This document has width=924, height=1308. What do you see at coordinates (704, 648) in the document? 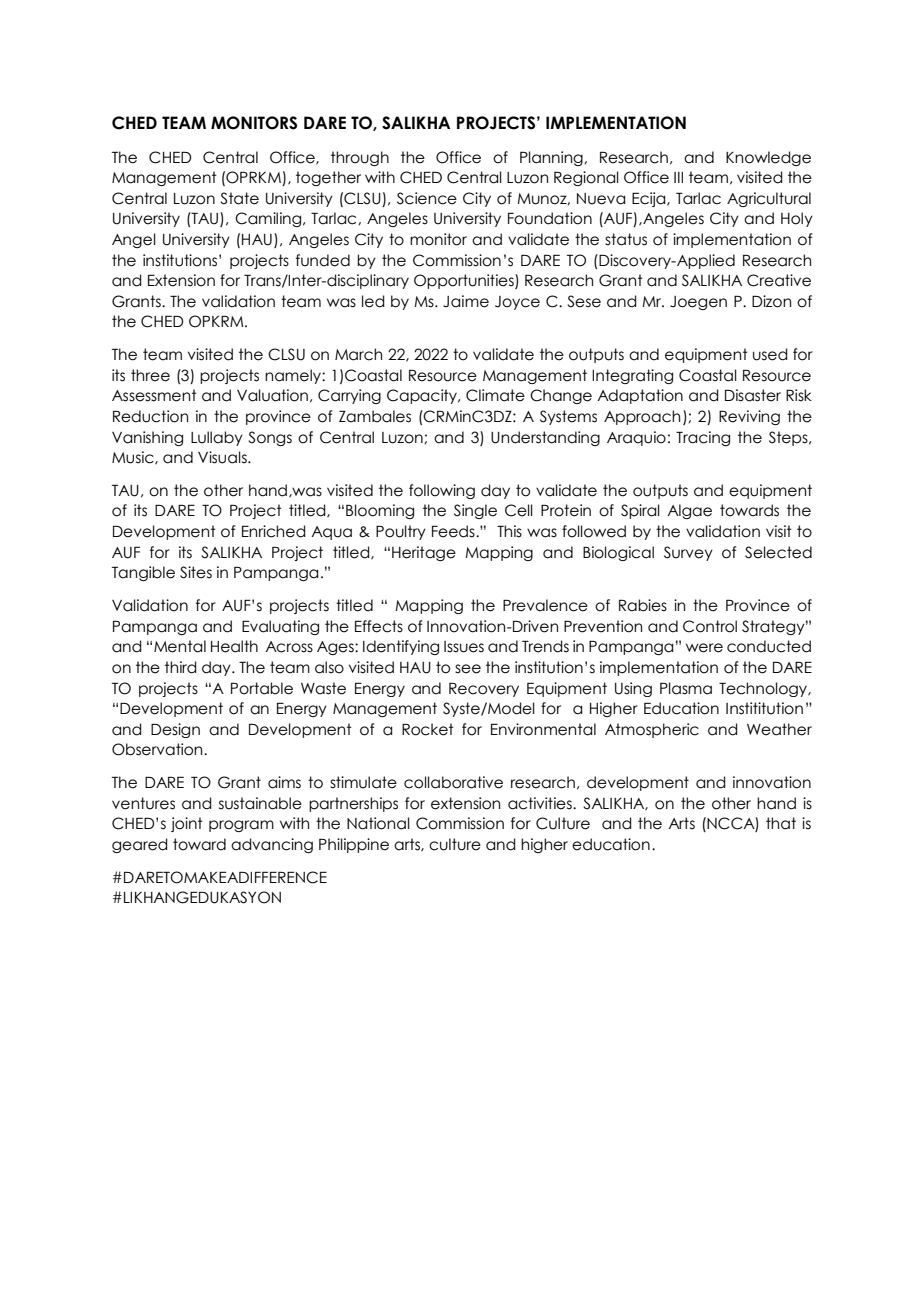
I see `were` at bounding box center [704, 648].
